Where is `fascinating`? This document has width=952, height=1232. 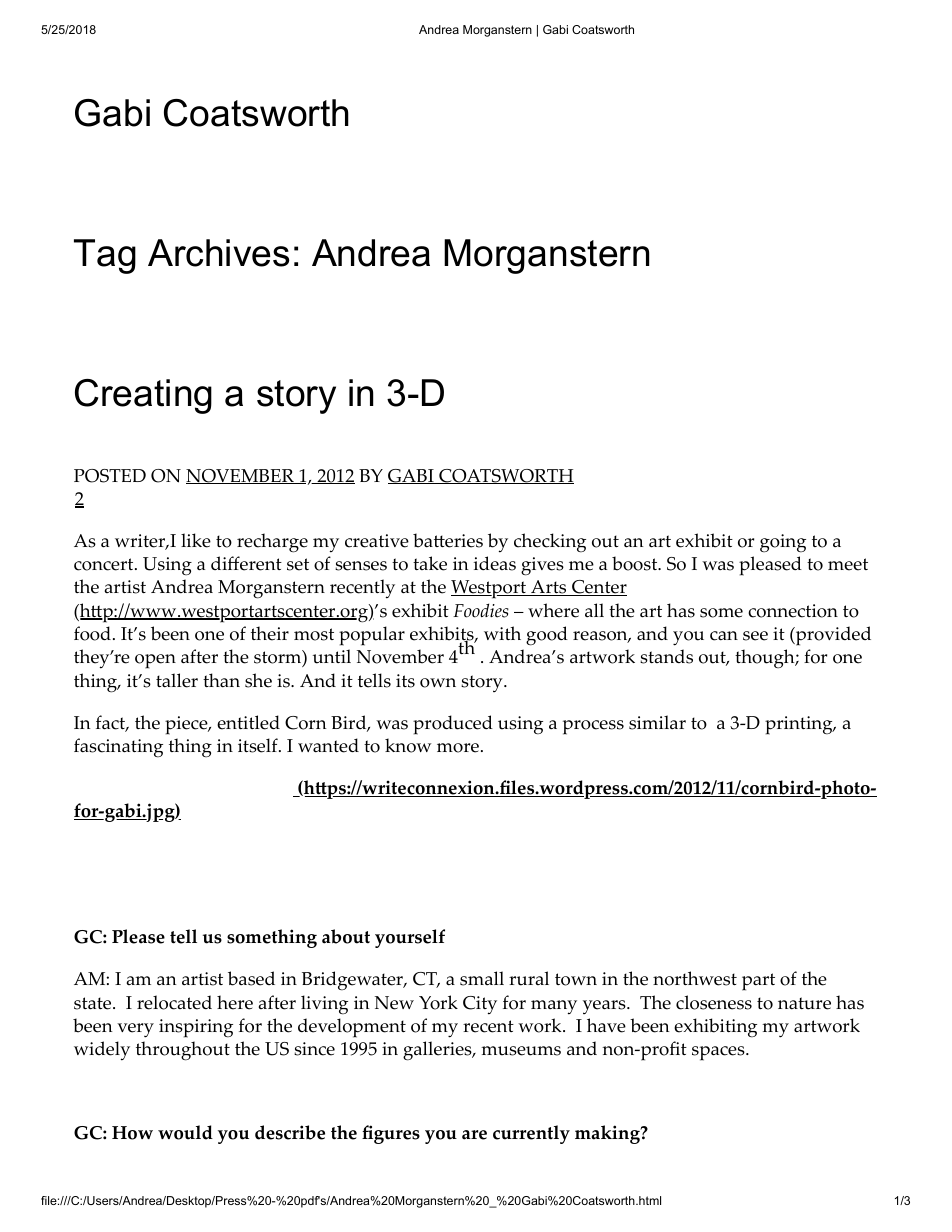
fascinating is located at coordinates (118, 748).
